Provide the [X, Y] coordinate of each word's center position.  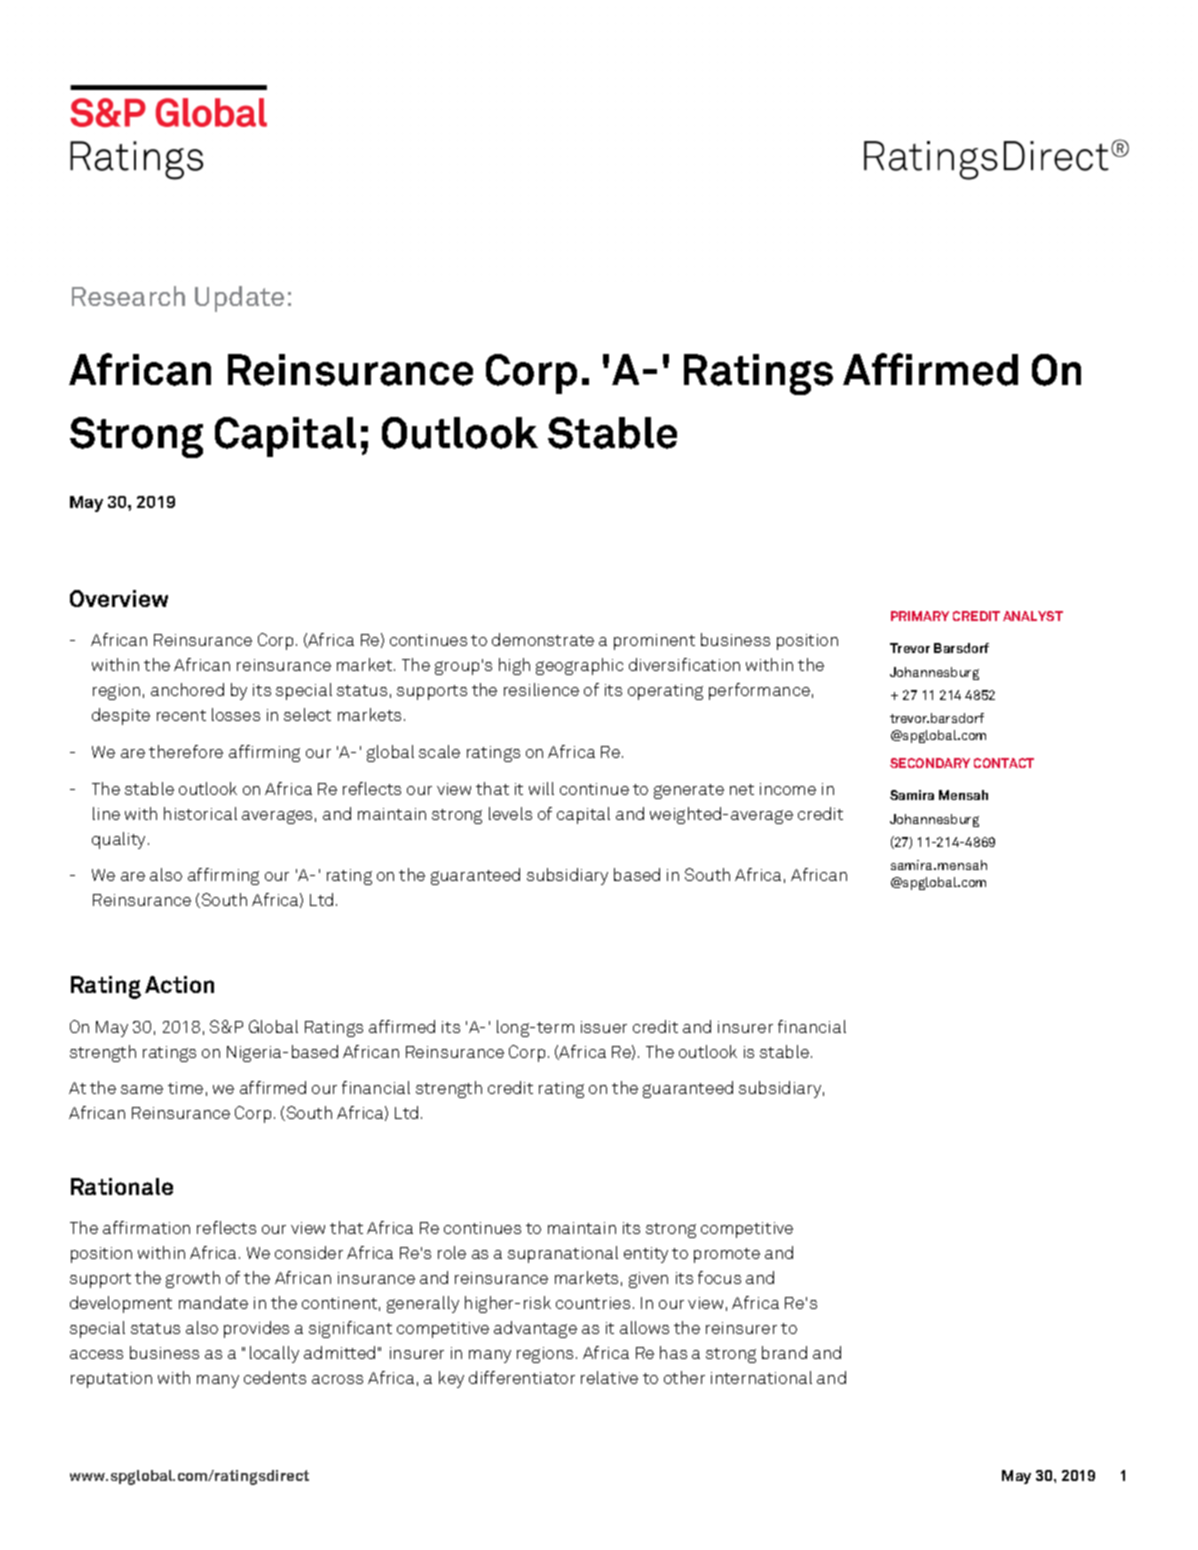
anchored [187, 689]
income [788, 789]
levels [510, 813]
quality [120, 840]
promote [727, 1255]
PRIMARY [920, 616]
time [185, 1088]
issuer [604, 1027]
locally [274, 1354]
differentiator [522, 1377]
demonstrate [543, 639]
